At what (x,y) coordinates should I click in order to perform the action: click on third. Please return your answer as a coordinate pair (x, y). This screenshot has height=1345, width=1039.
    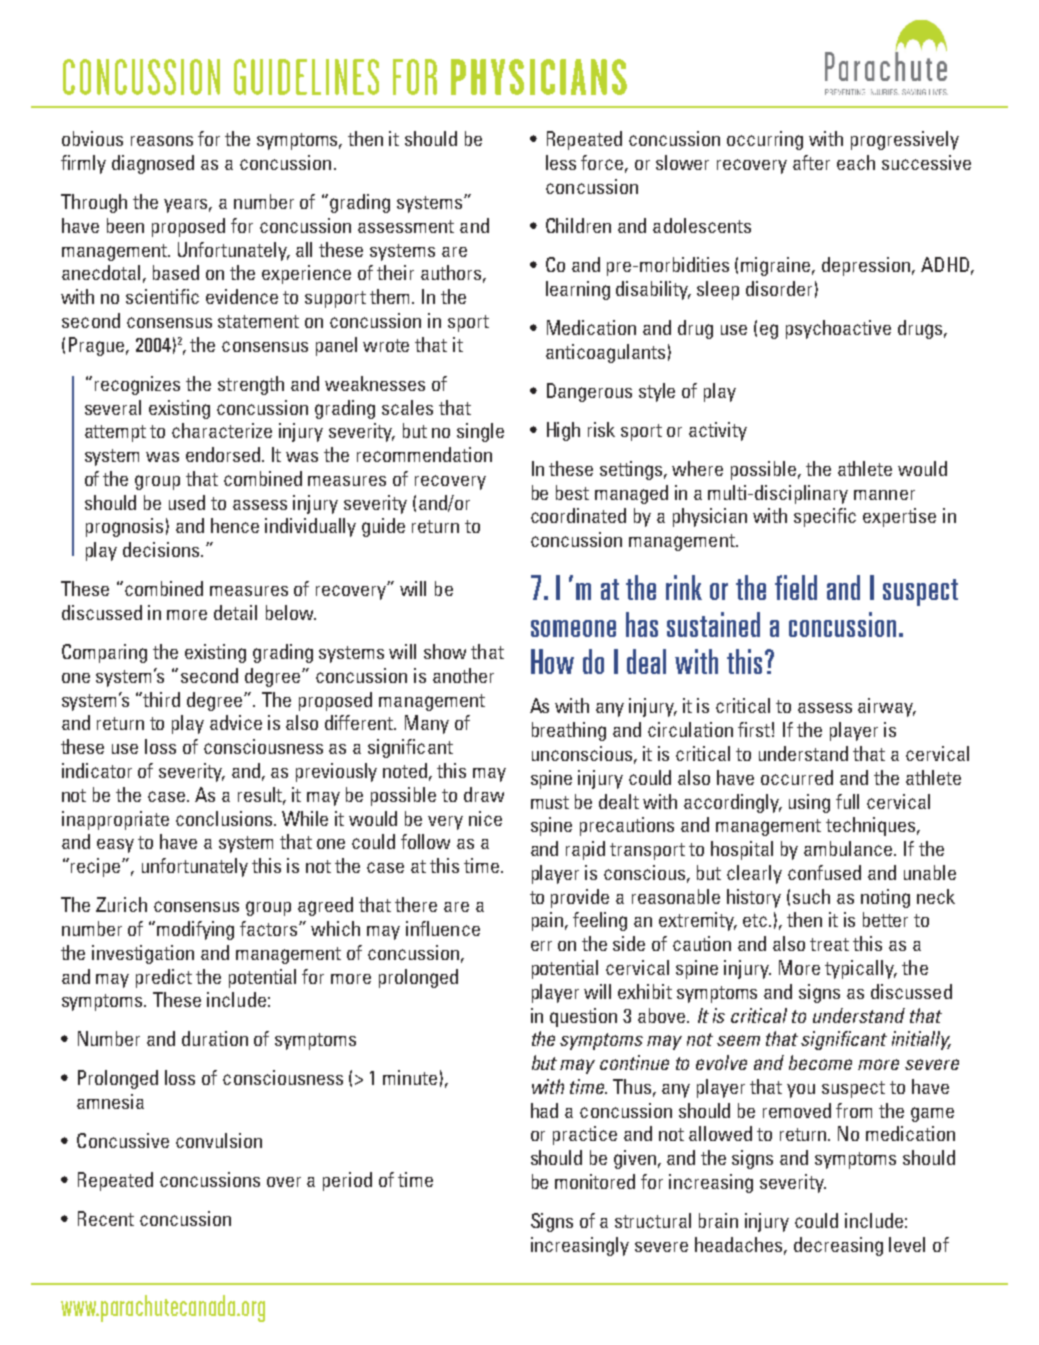
    Looking at the image, I should click on (161, 699).
